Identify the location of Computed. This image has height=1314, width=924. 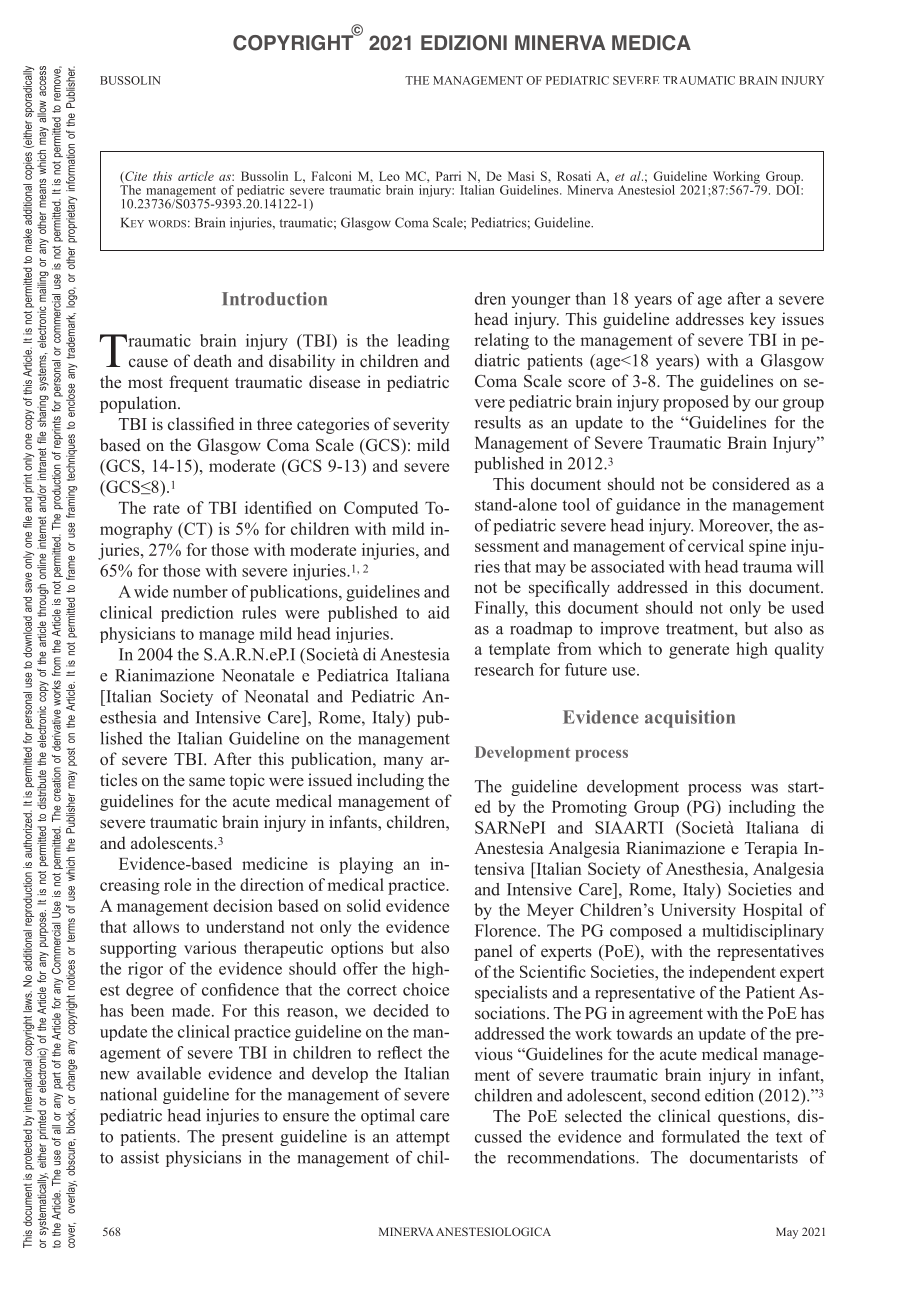
(381, 509).
